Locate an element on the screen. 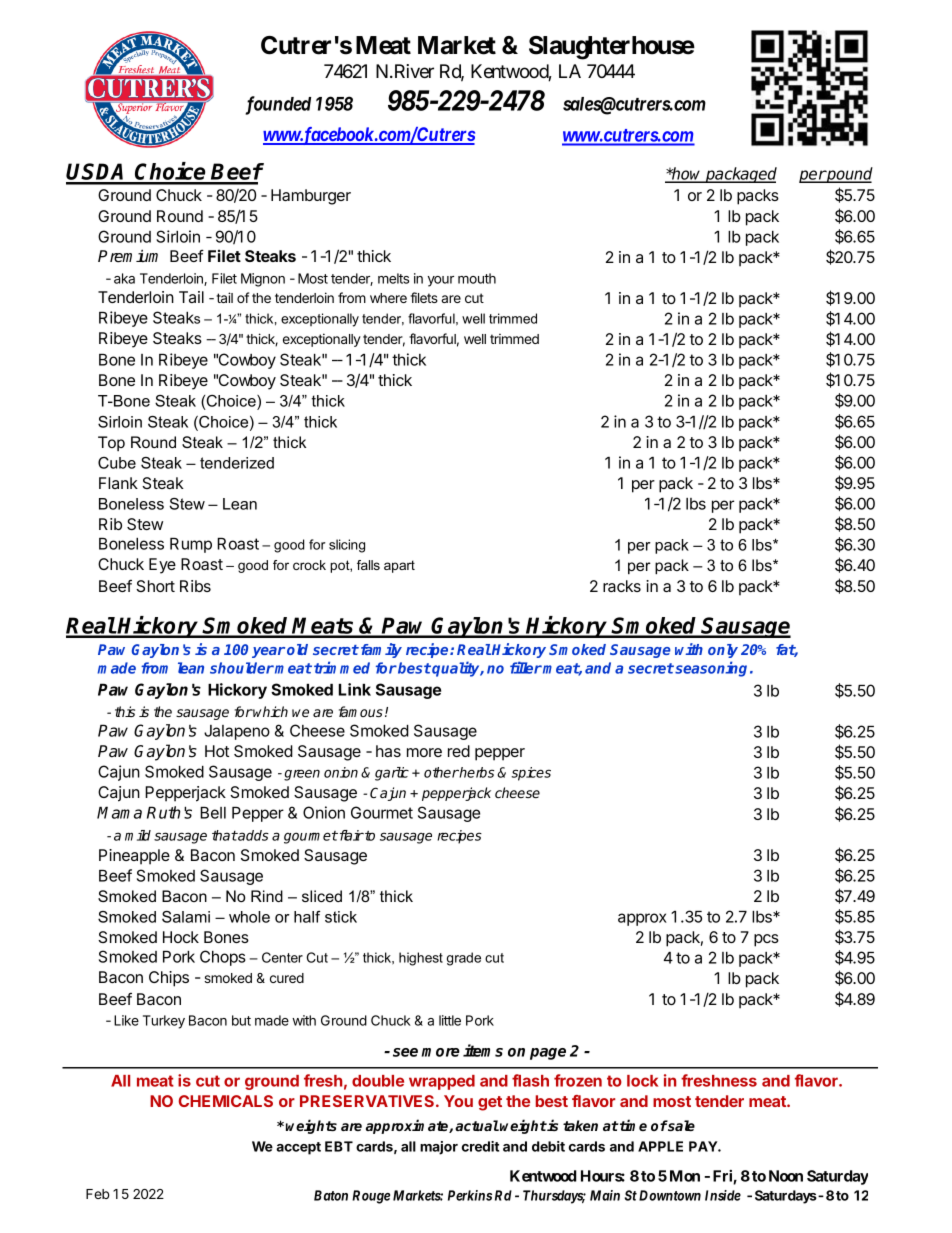 The image size is (952, 1233). highest is located at coordinates (421, 959).
